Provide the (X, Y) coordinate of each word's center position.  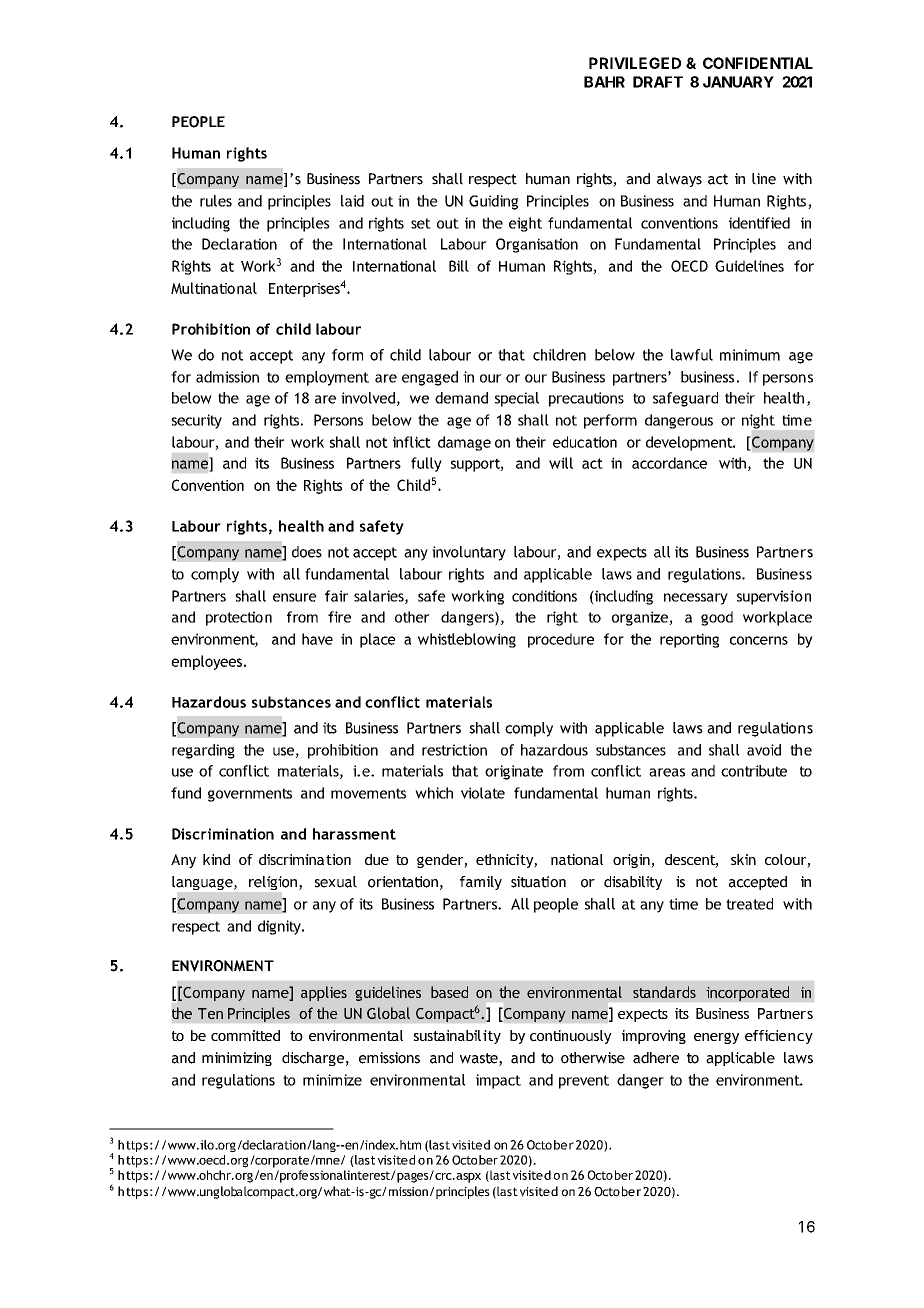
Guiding (493, 202)
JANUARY (738, 82)
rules (216, 201)
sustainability (457, 1037)
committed (245, 1035)
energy (716, 1038)
